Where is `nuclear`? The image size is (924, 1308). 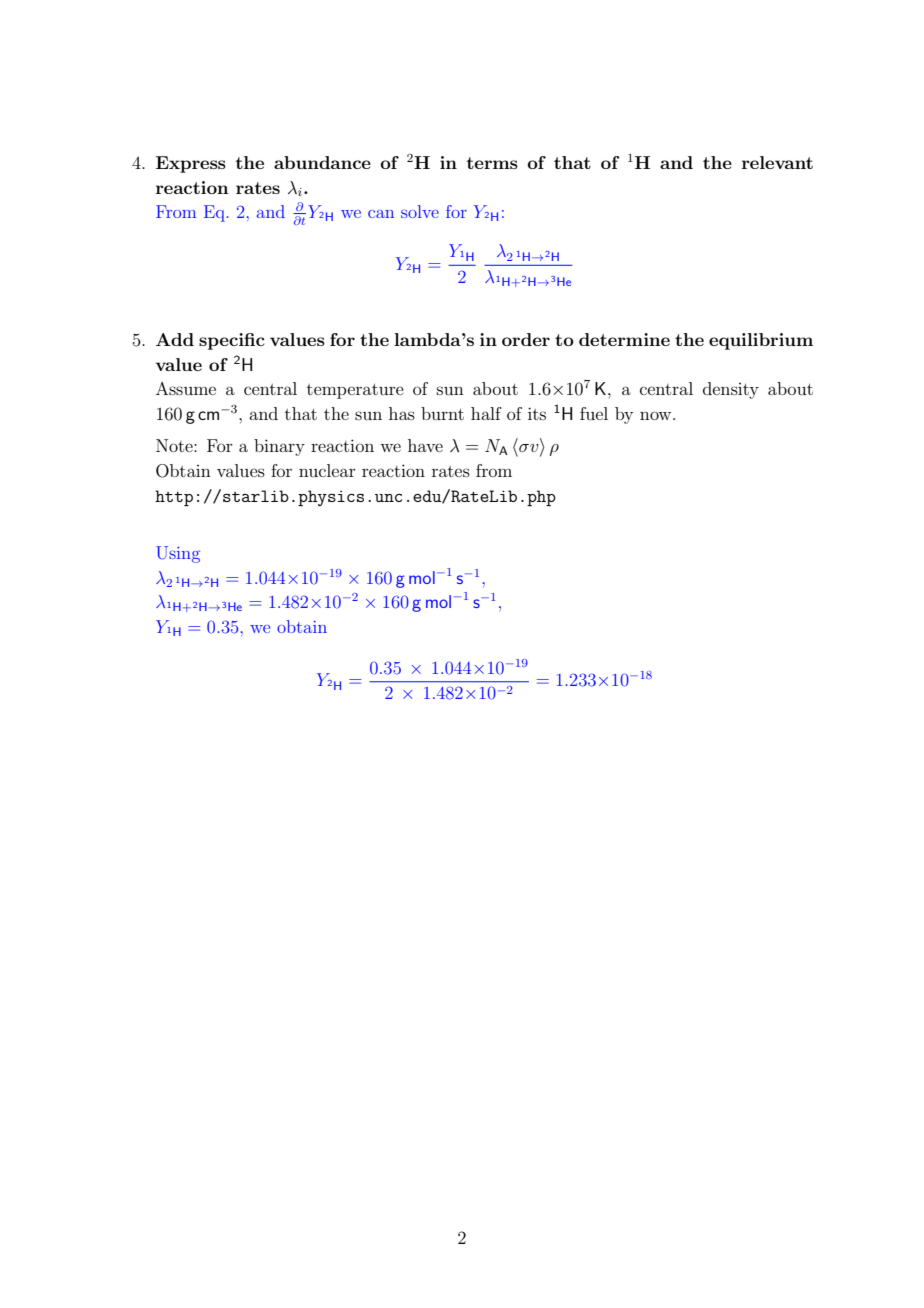
nuclear is located at coordinates (327, 470).
